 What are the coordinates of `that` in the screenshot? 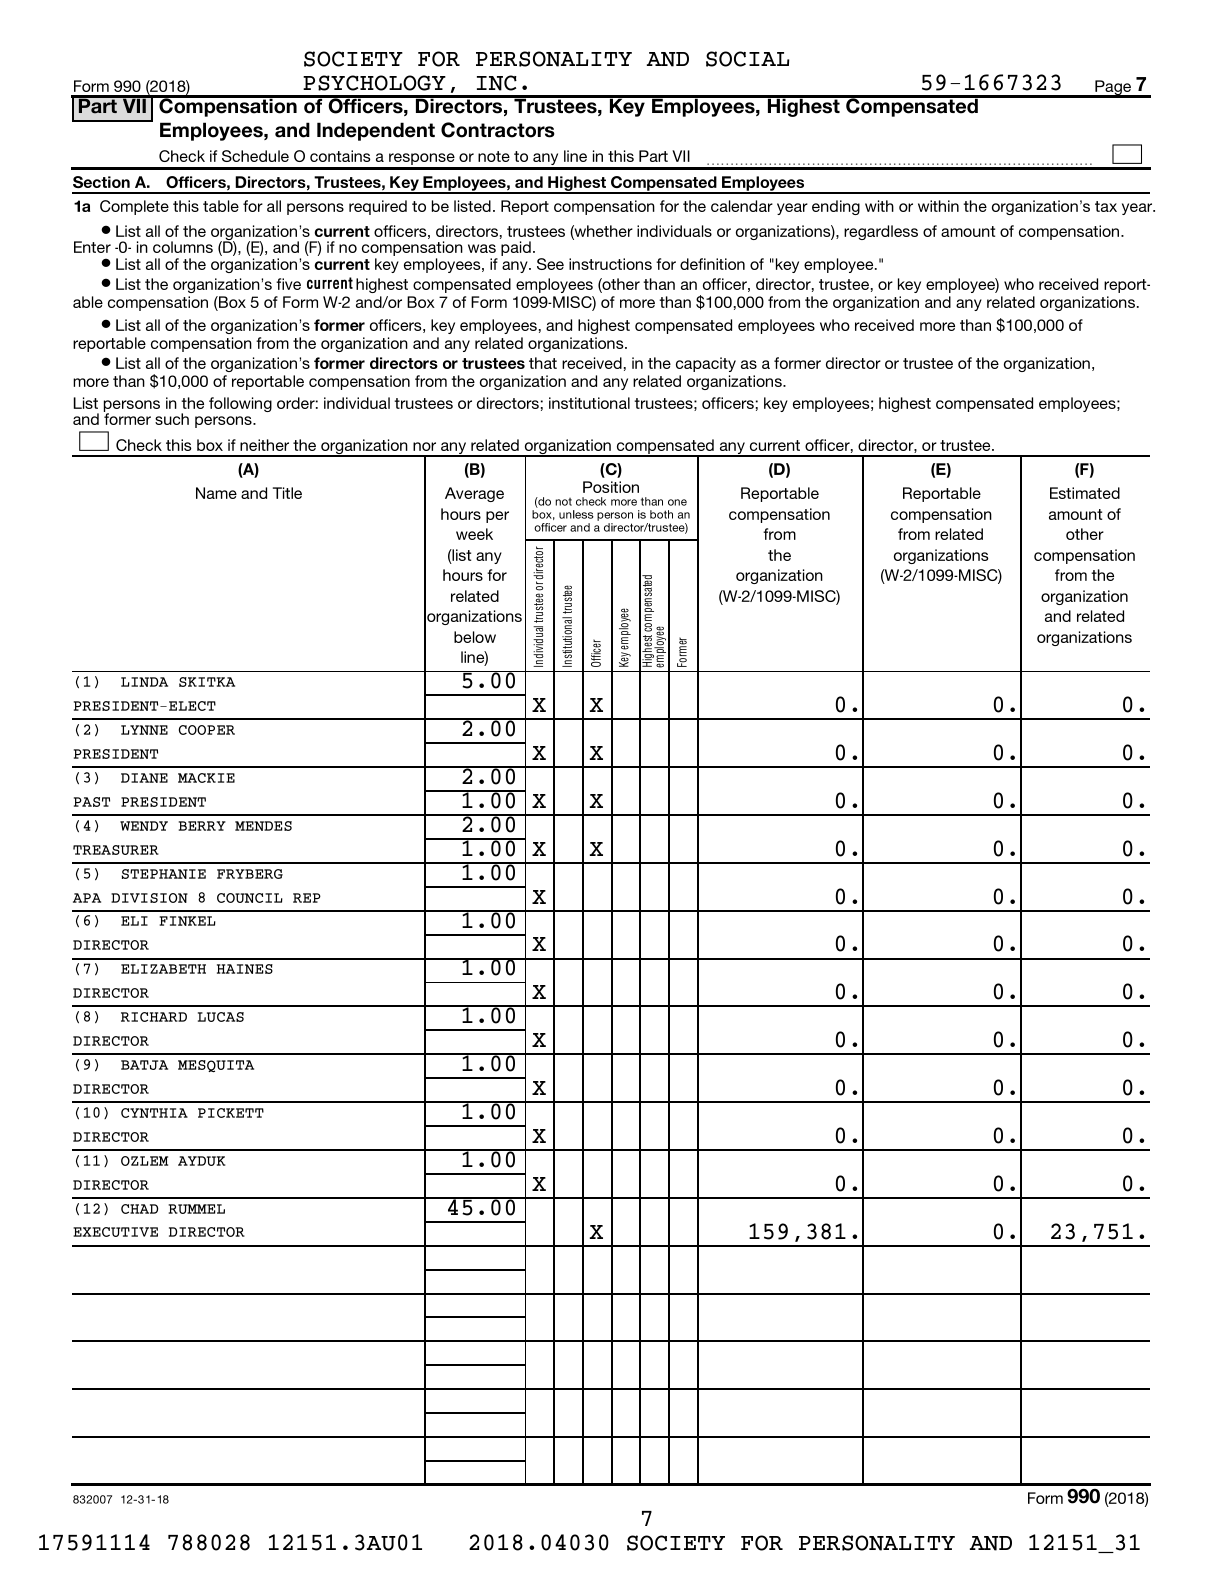 It's located at (543, 363).
